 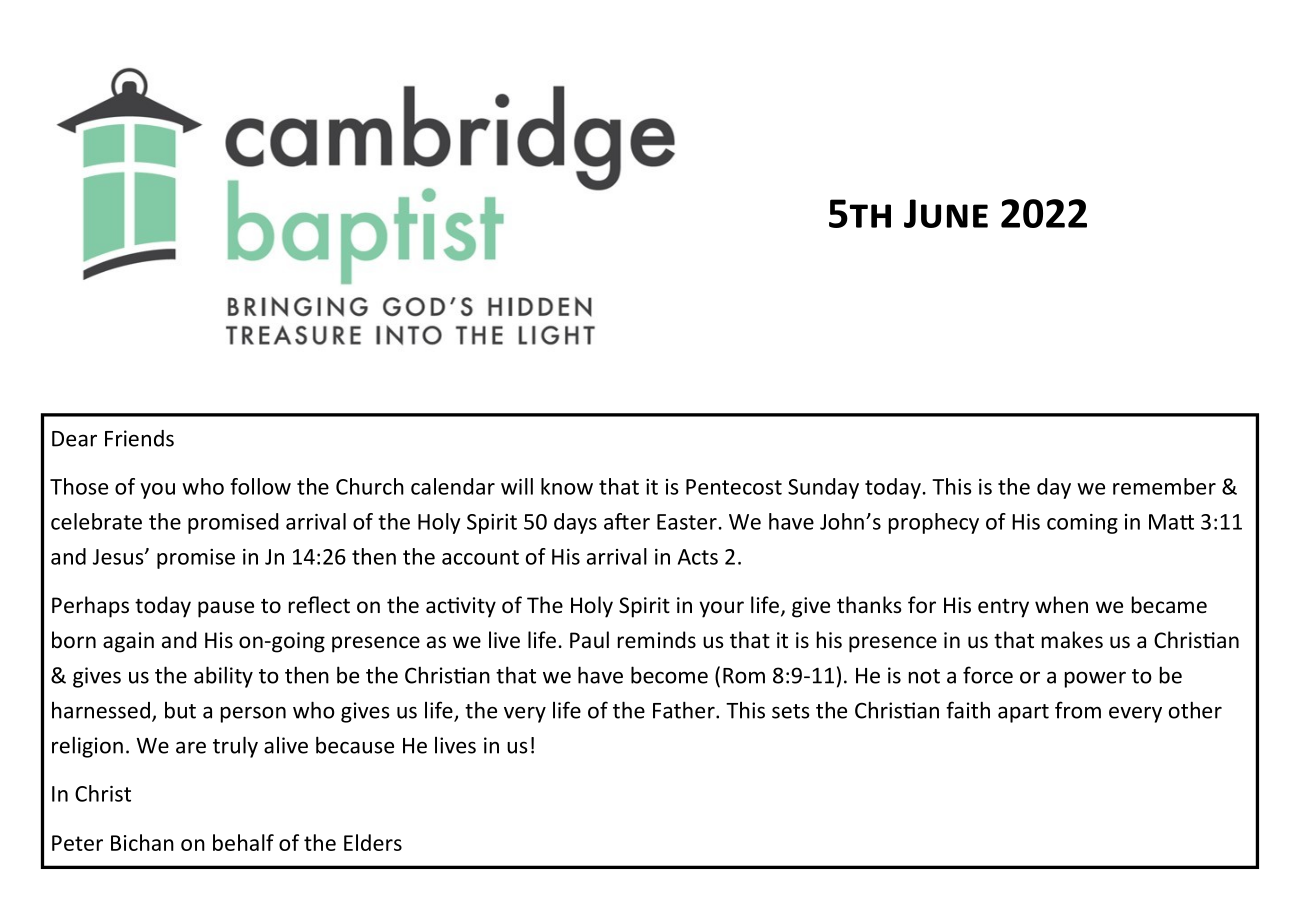 What do you see at coordinates (567, 486) in the image?
I see `know` at bounding box center [567, 486].
